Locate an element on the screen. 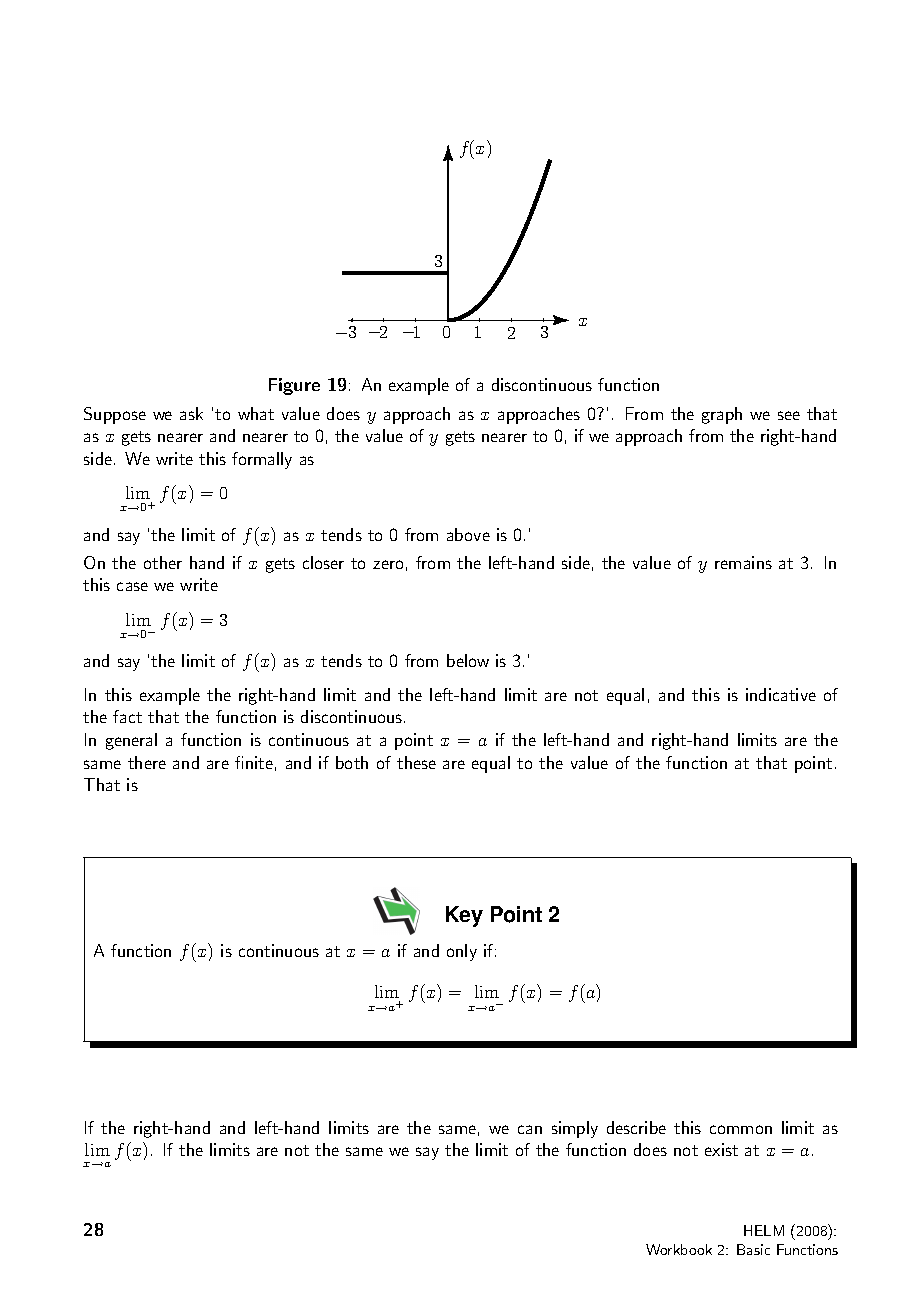 The image size is (924, 1308). indicative is located at coordinates (781, 694).
